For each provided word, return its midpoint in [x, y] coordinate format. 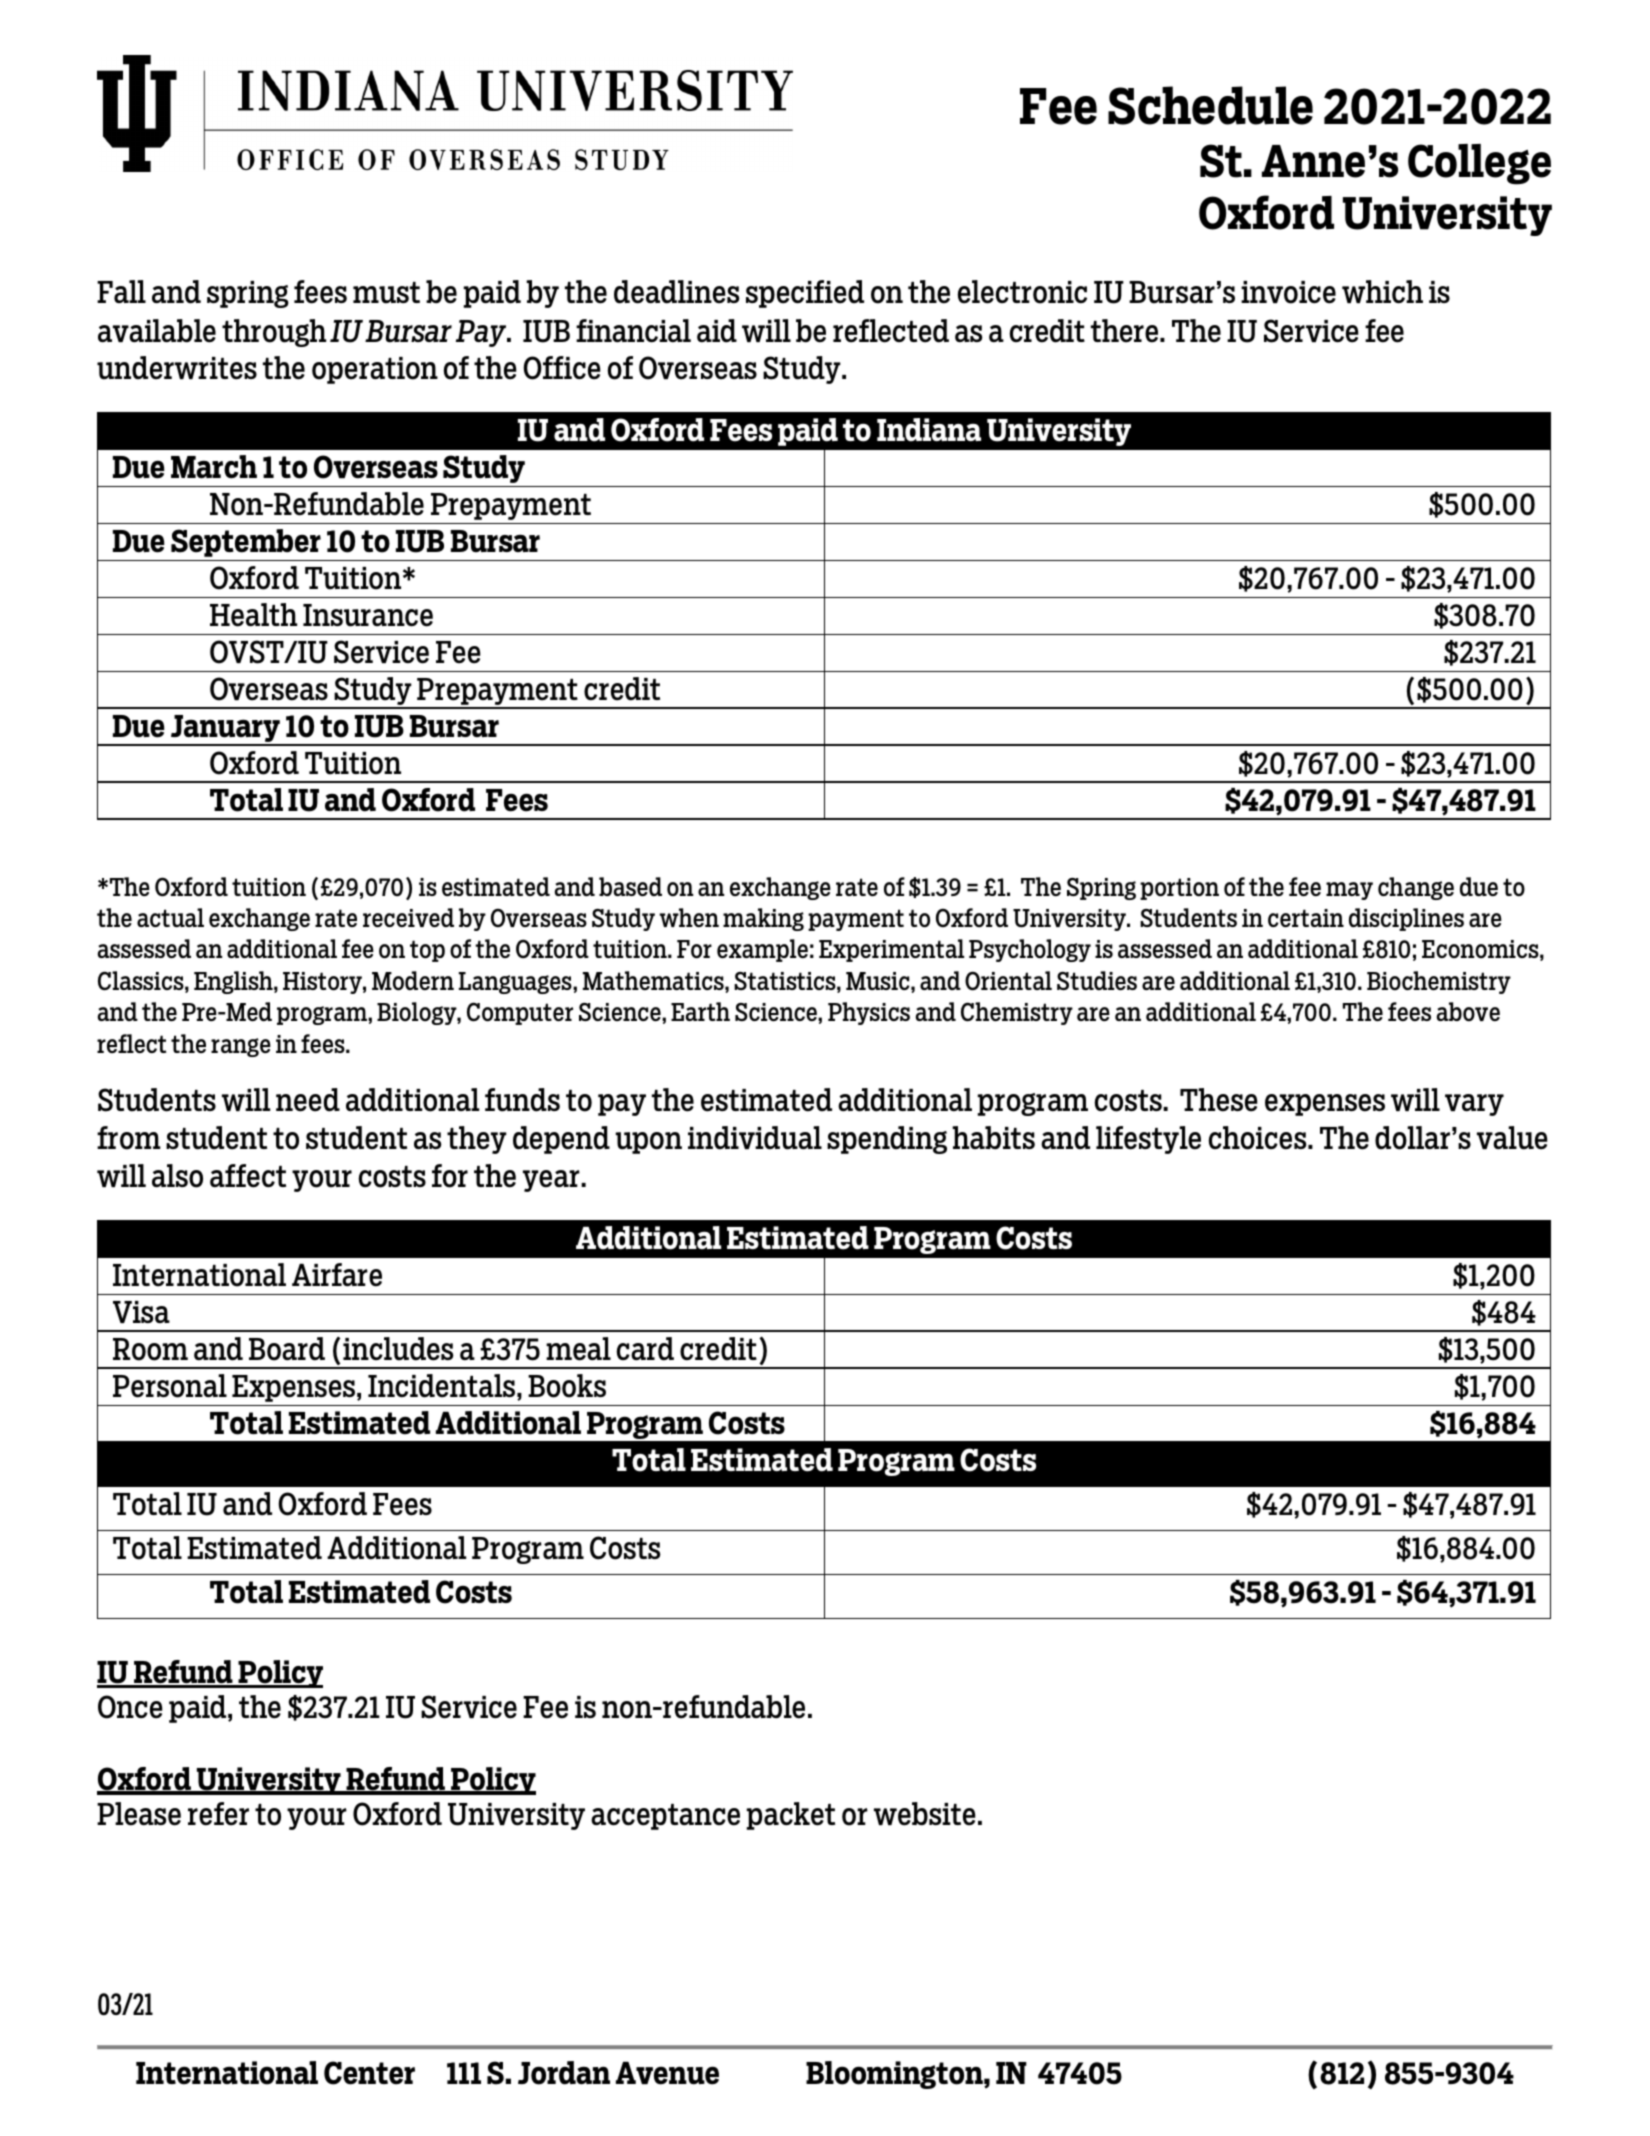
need [308, 1100]
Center [369, 2073]
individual [755, 1138]
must [386, 293]
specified [805, 294]
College [1479, 164]
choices [1259, 1138]
